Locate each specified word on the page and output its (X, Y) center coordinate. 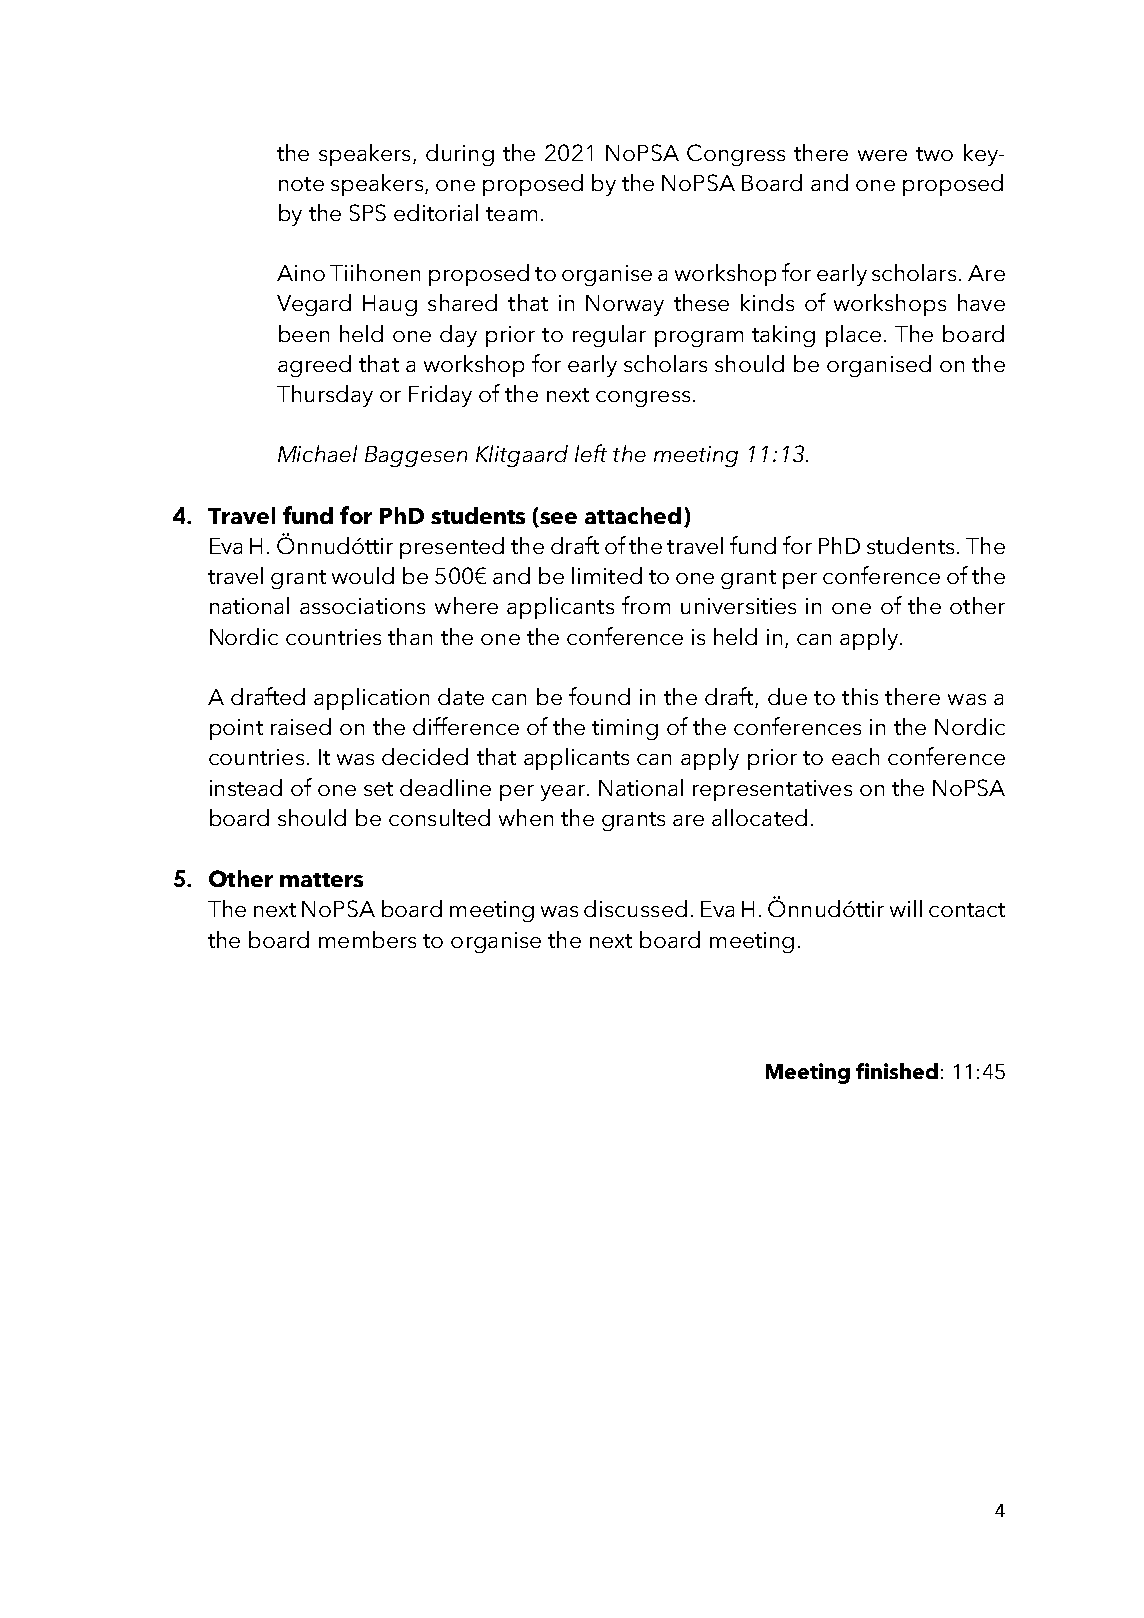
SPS (368, 212)
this (860, 696)
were (882, 155)
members (367, 939)
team (511, 214)
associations (362, 606)
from (646, 605)
